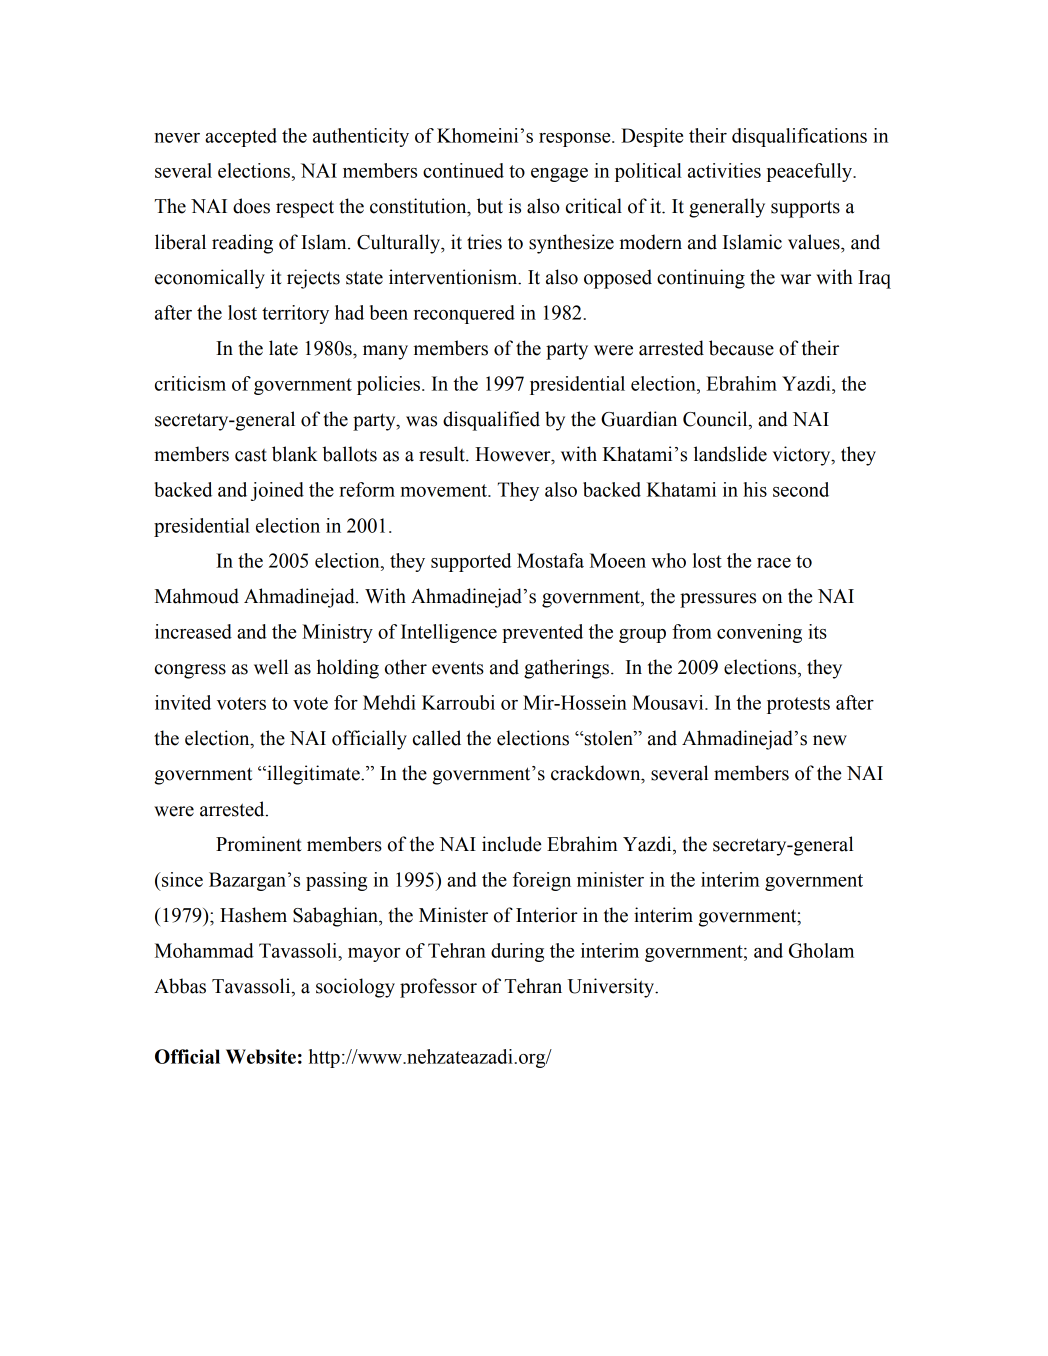  Describe the element at coordinates (241, 137) in the document. I see `accepted` at that location.
